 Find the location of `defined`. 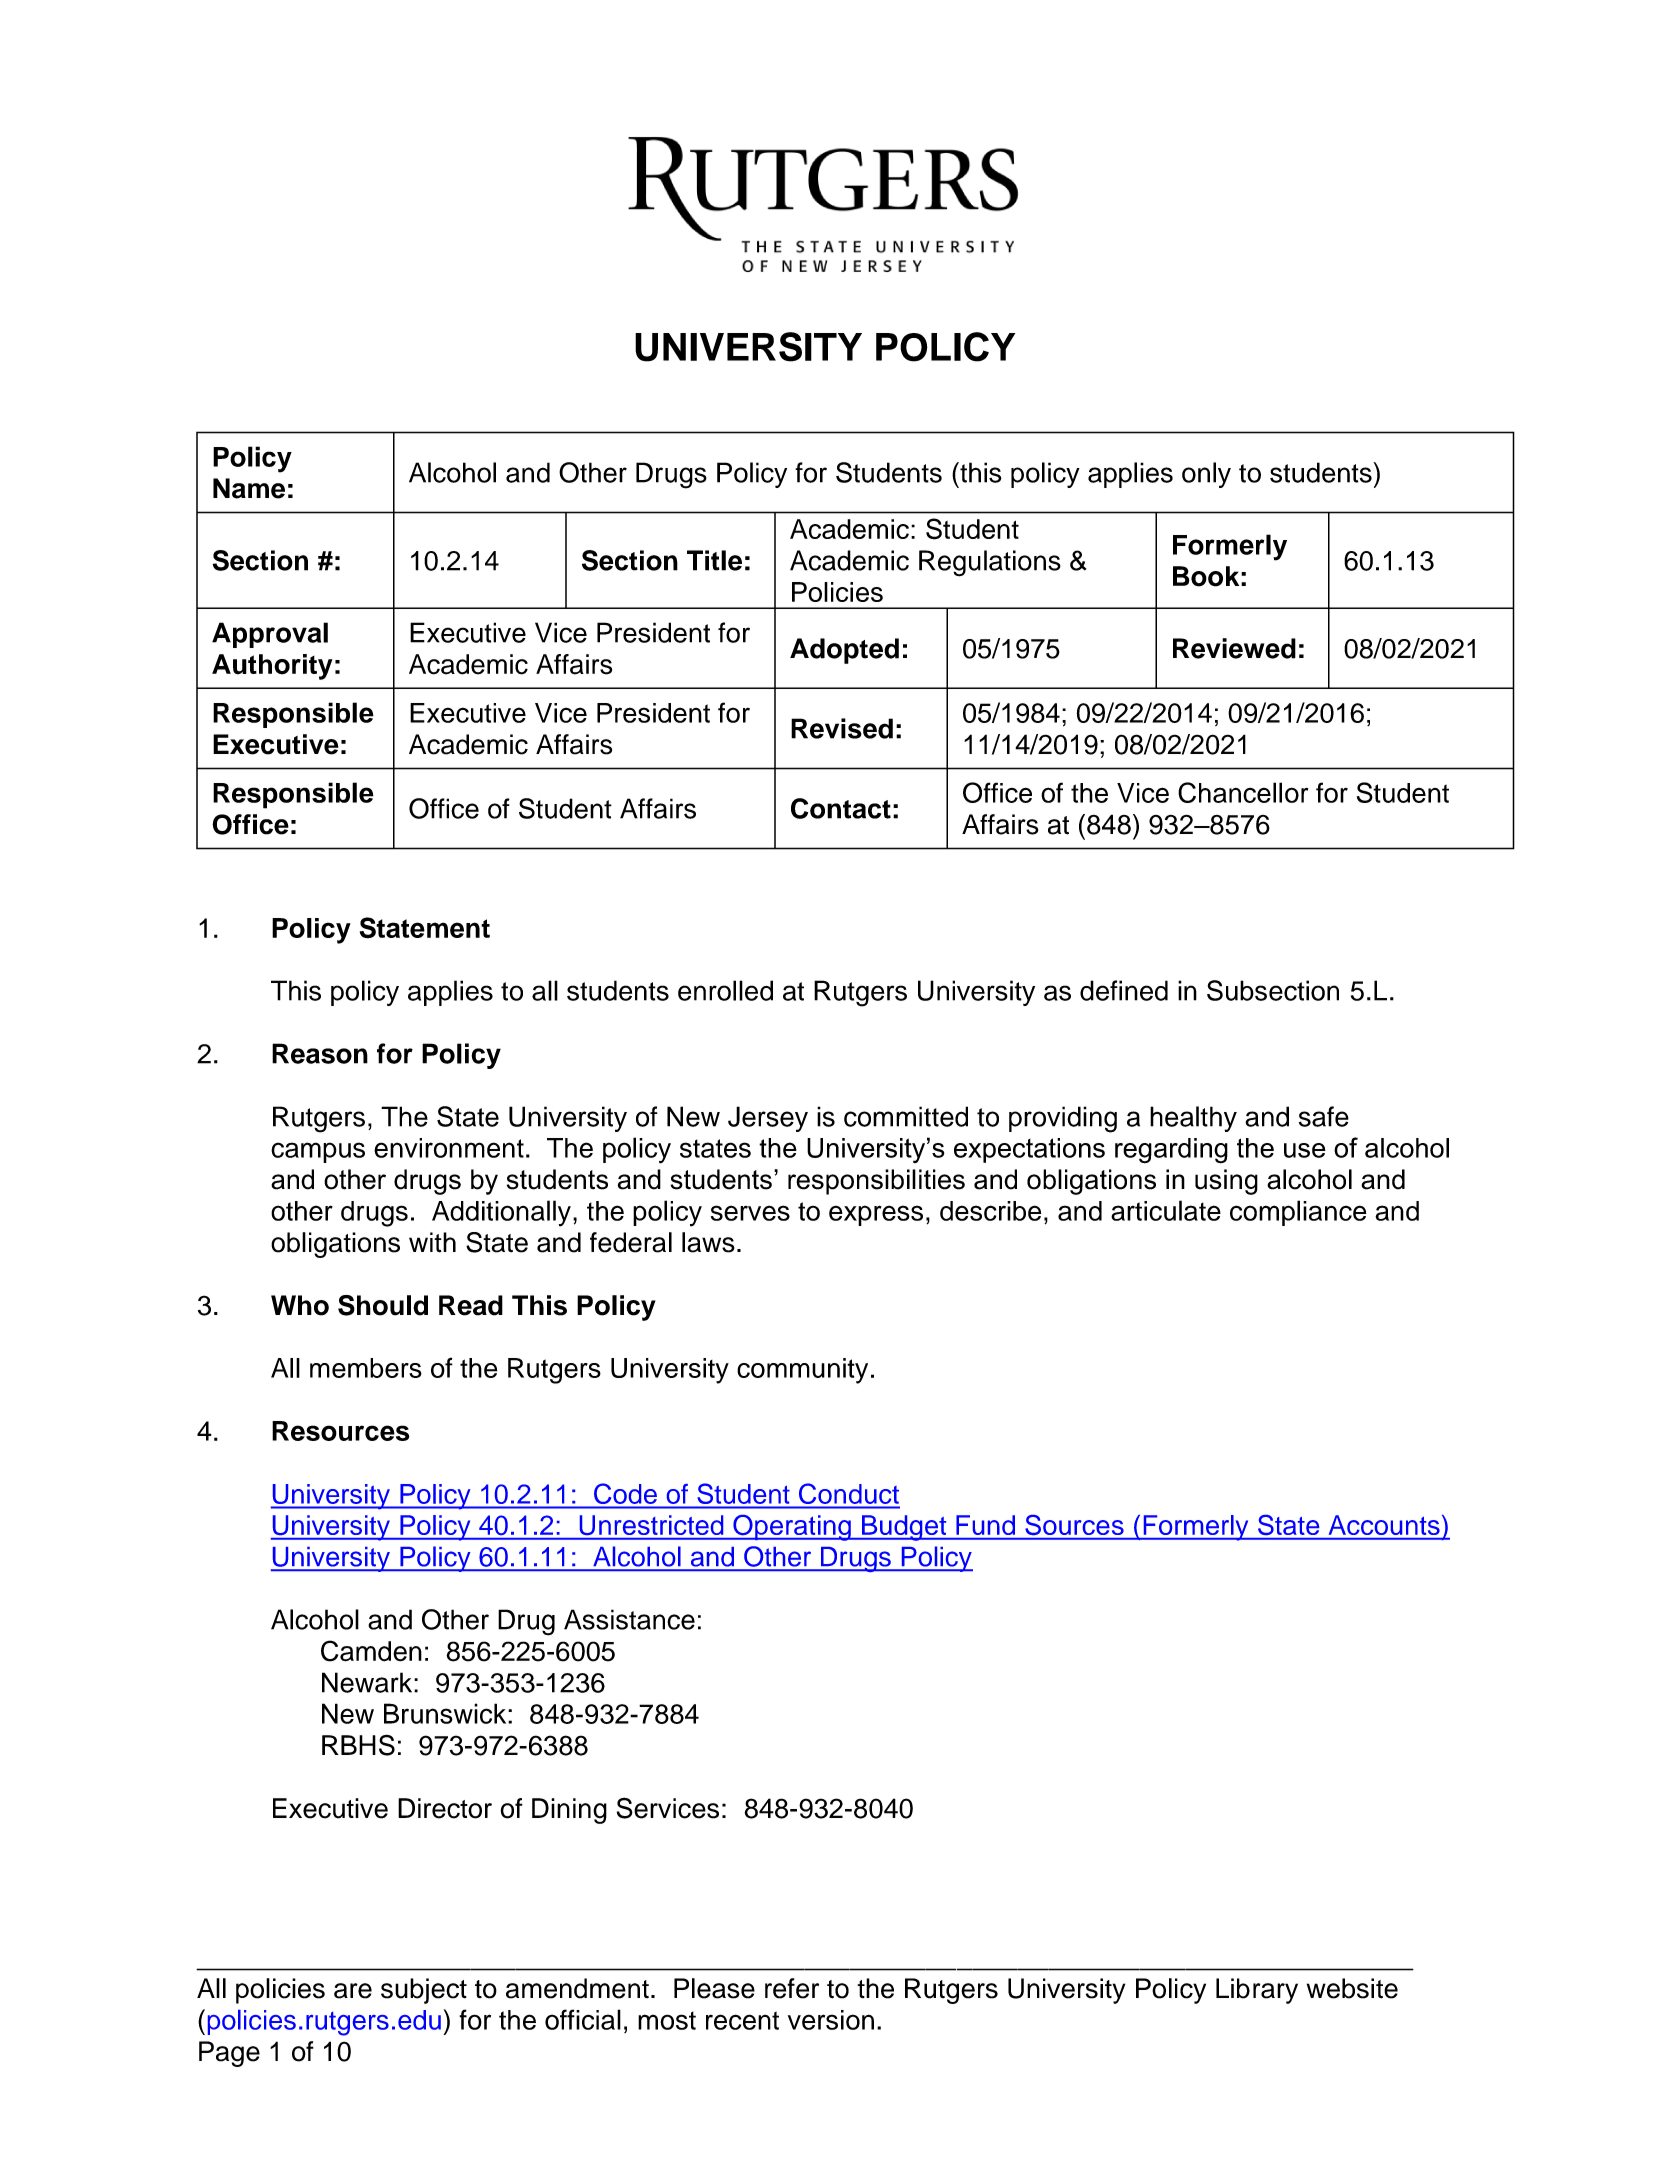

defined is located at coordinates (1124, 990).
